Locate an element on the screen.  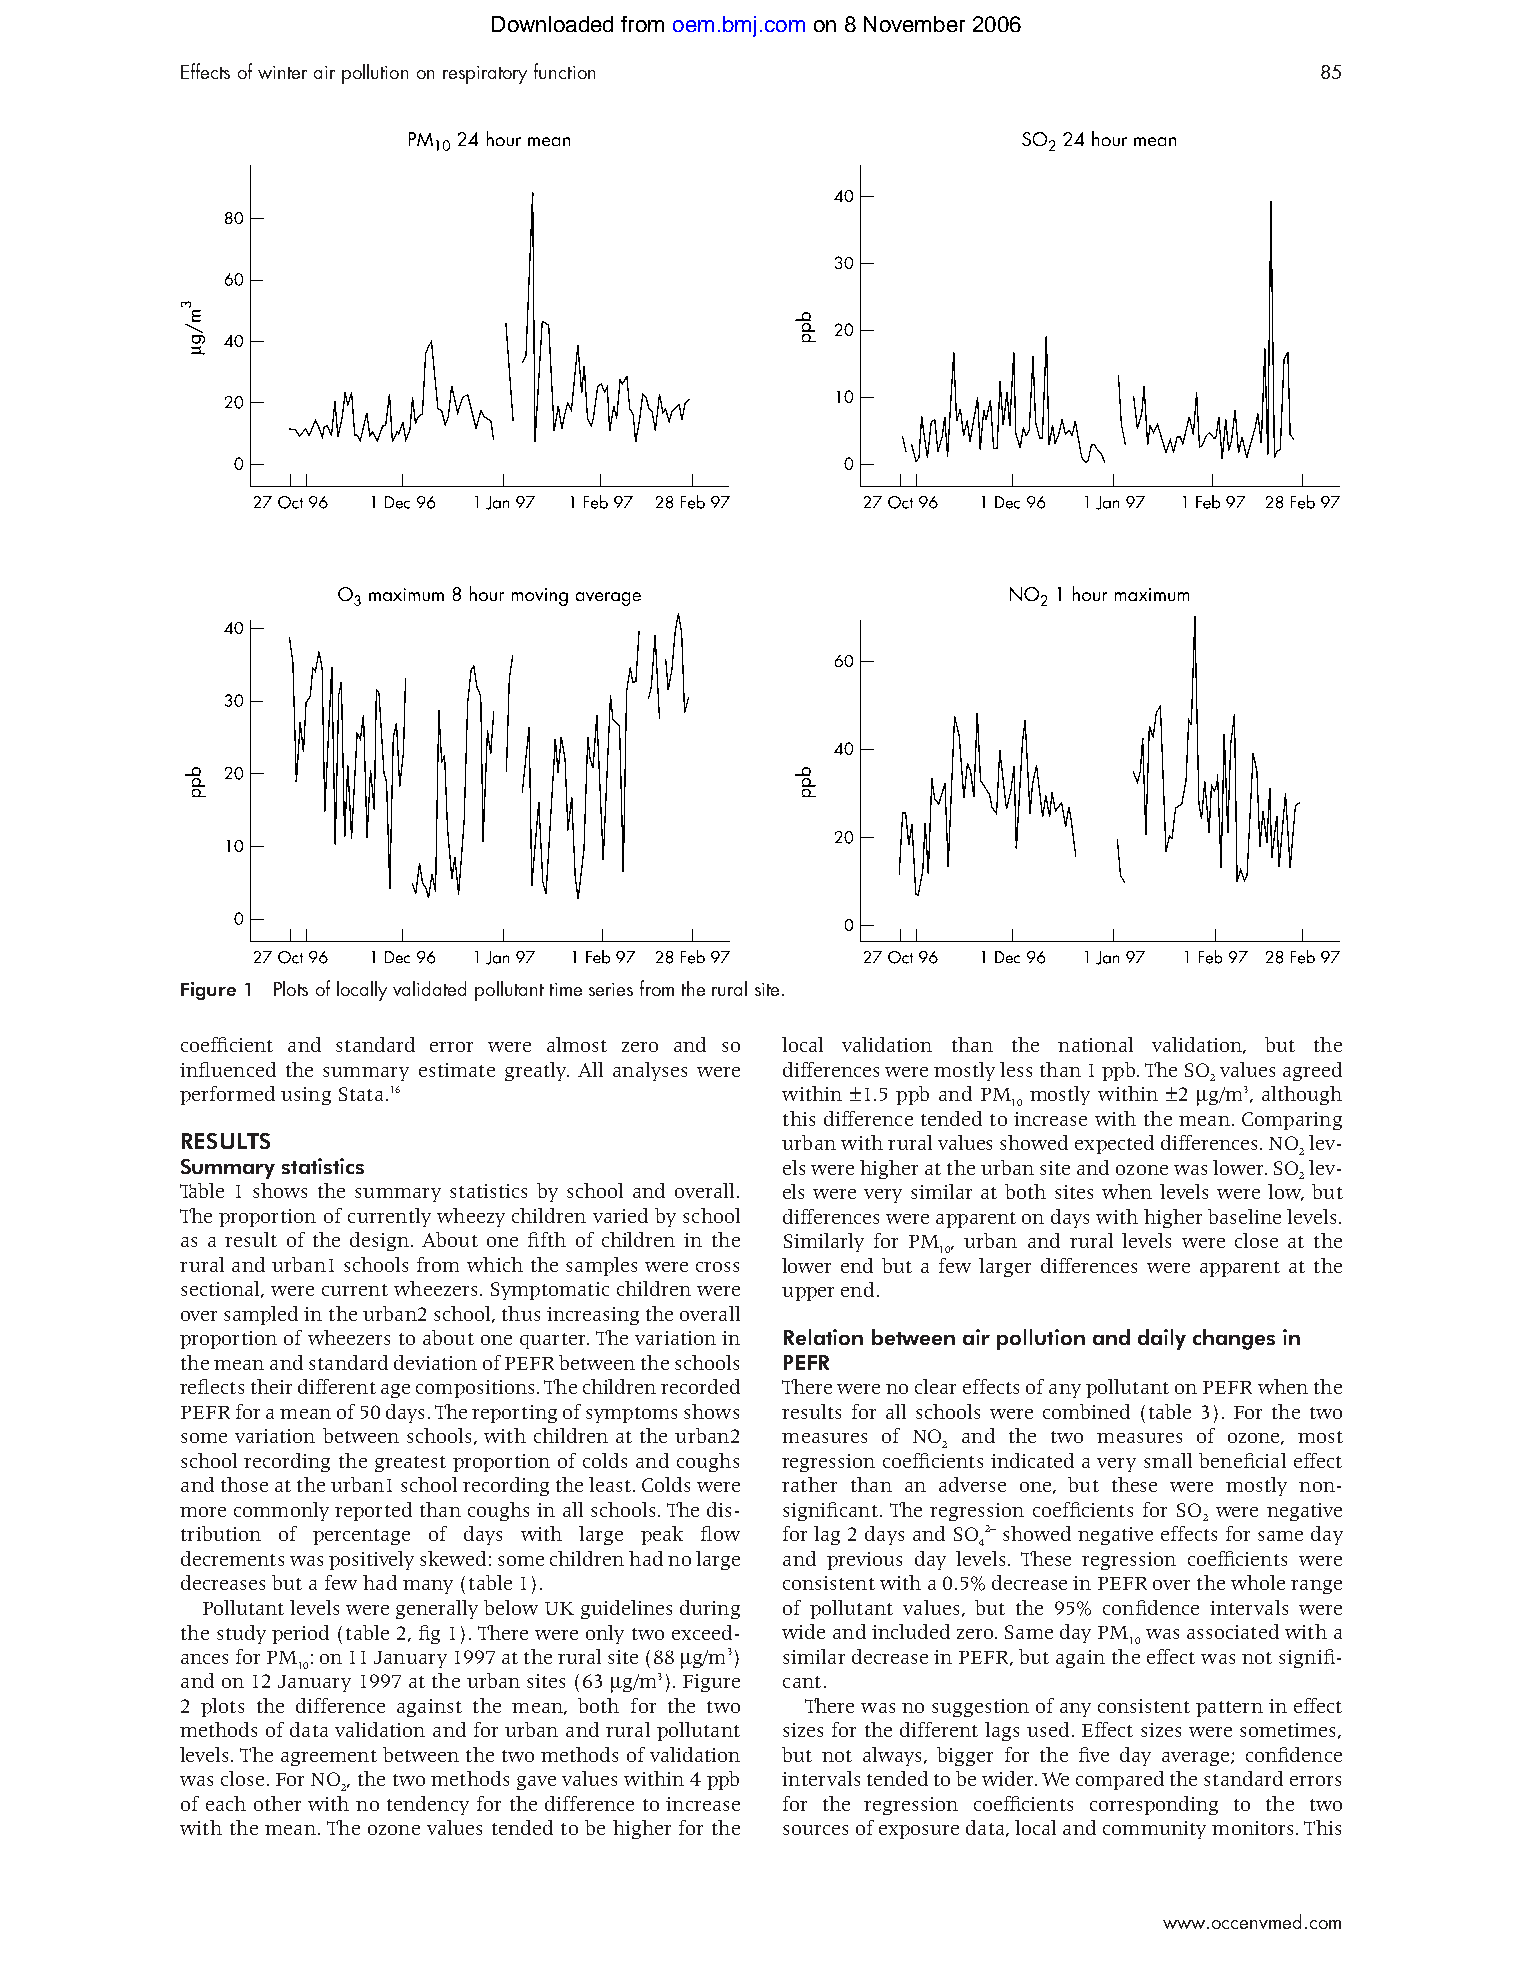
national is located at coordinates (1095, 1044).
